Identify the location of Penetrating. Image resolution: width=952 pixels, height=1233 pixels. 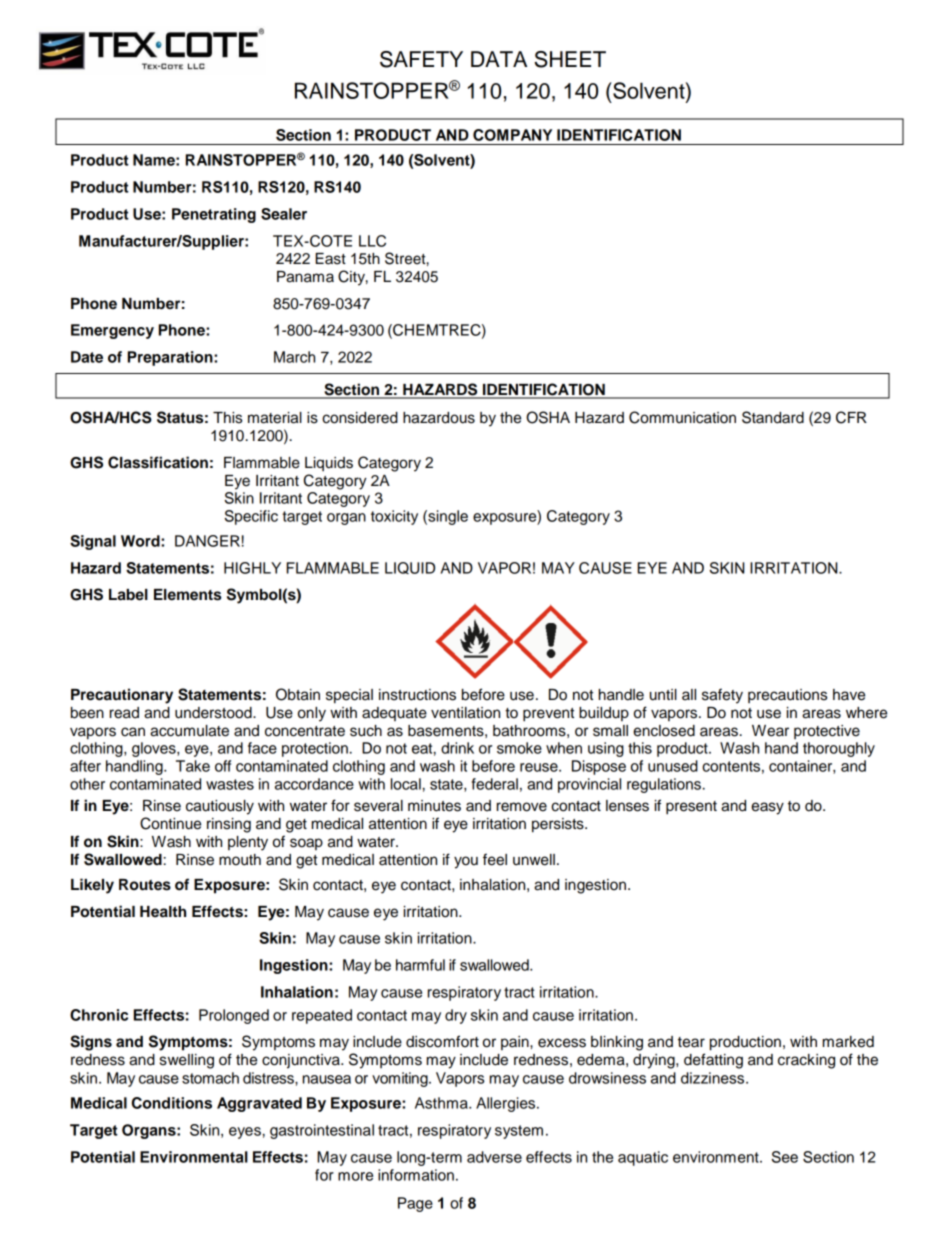
(214, 215).
